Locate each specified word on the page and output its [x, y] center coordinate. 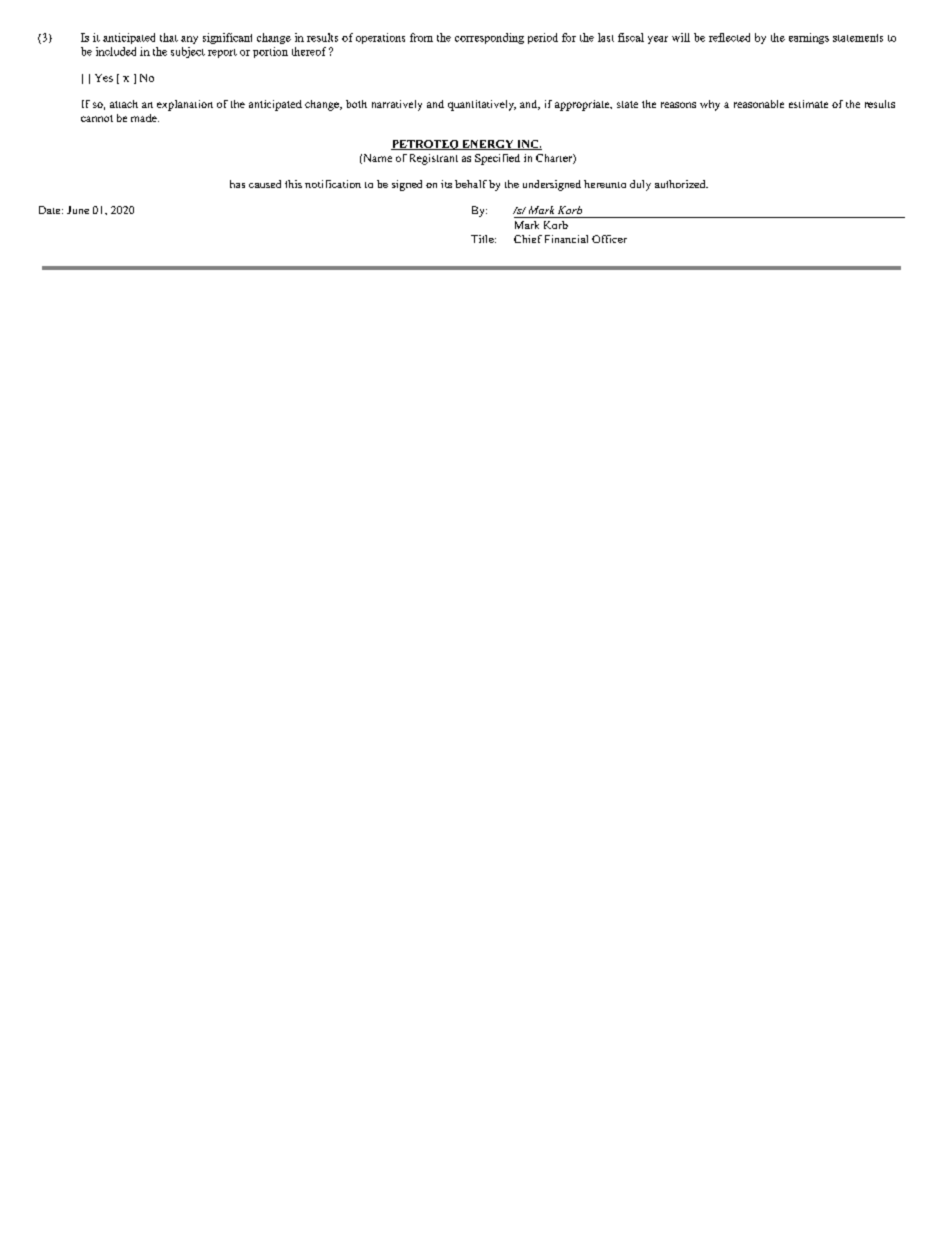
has [237, 184]
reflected [729, 37]
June [78, 210]
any [189, 40]
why [710, 105]
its [446, 184]
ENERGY [488, 145]
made [145, 118]
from [421, 37]
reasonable [759, 104]
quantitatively [482, 105]
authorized [681, 184]
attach [124, 104]
